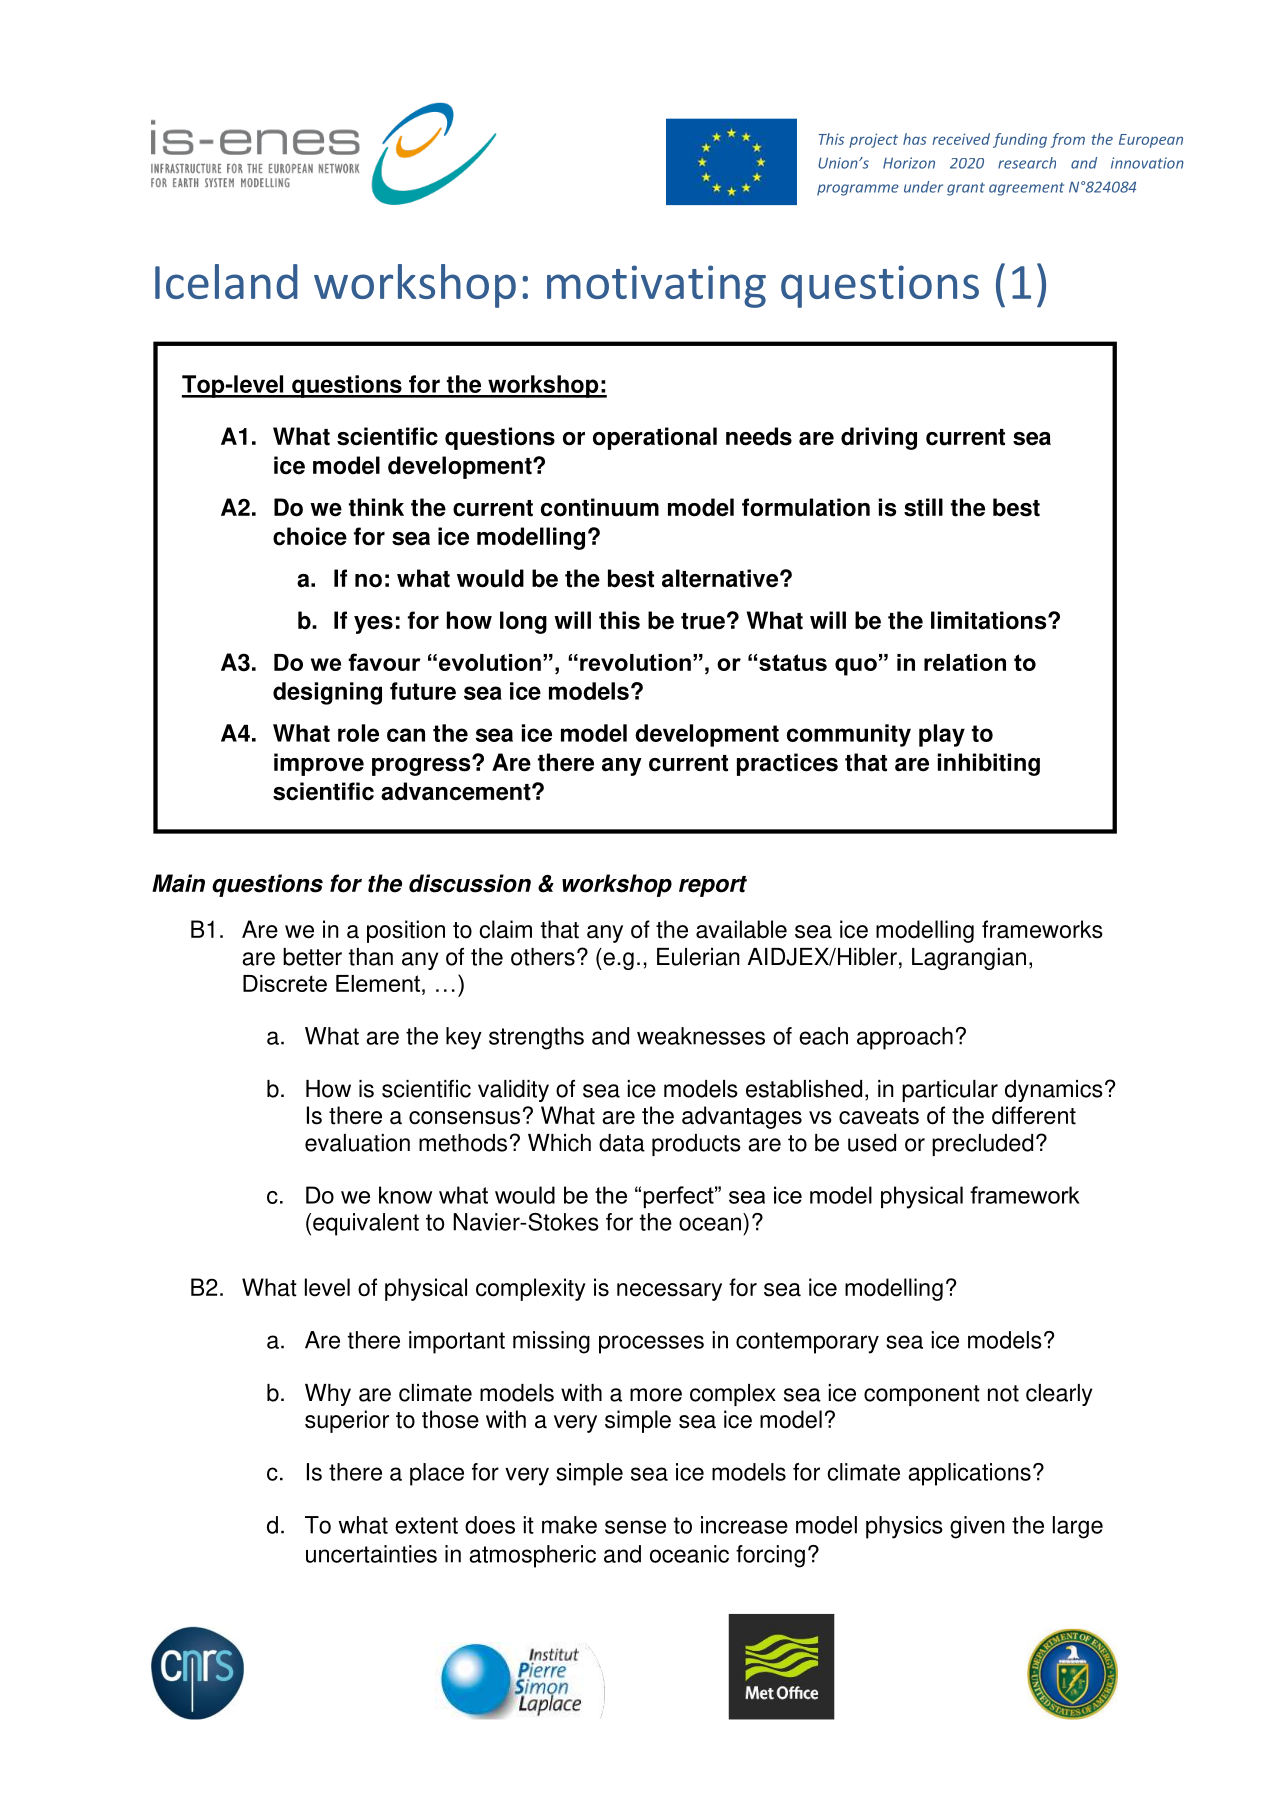 The image size is (1269, 1795). Describe the element at coordinates (226, 281) in the screenshot. I see `Iceland` at that location.
